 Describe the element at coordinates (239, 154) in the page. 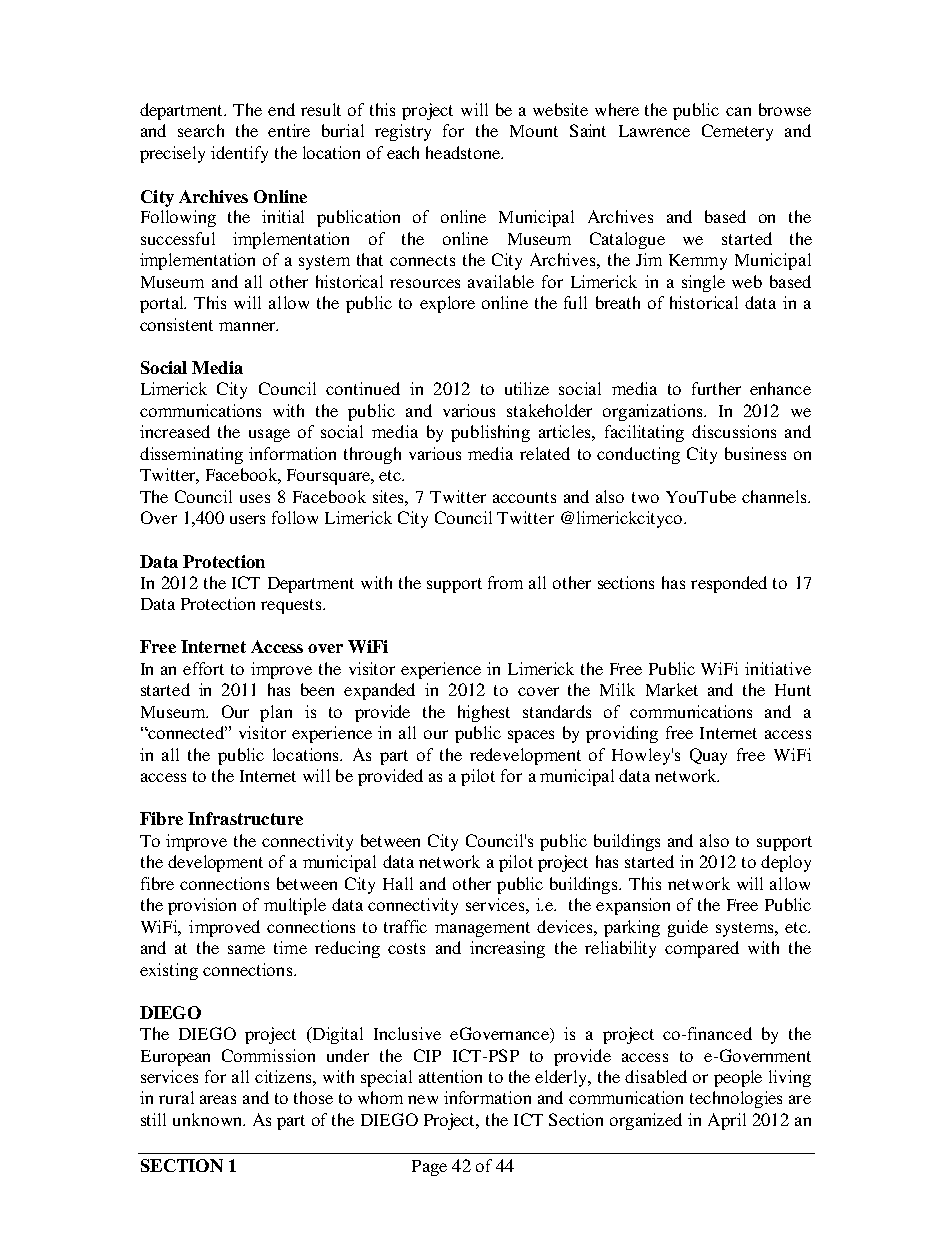

I see `identify` at that location.
